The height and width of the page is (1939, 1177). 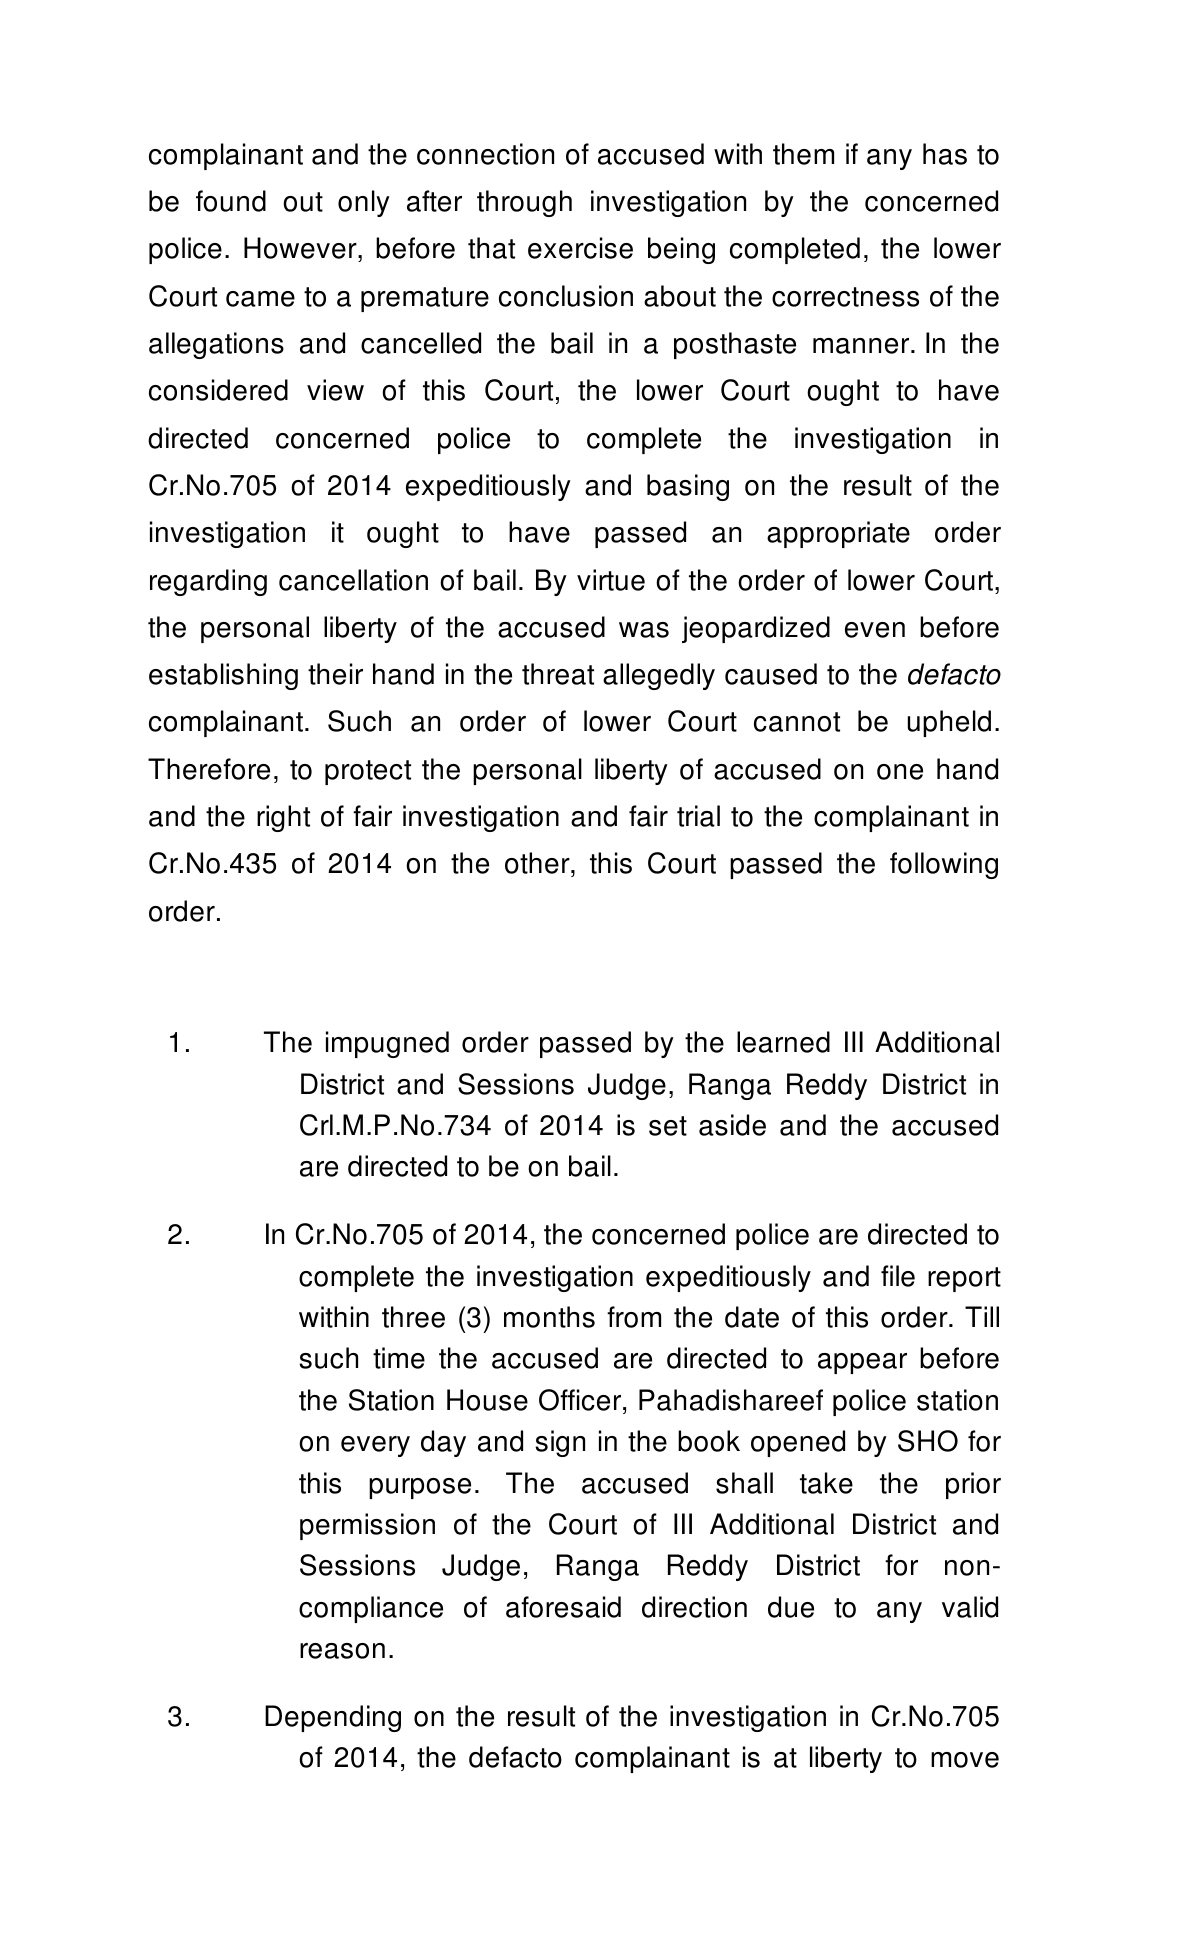 What do you see at coordinates (413, 1317) in the page?
I see `three` at bounding box center [413, 1317].
